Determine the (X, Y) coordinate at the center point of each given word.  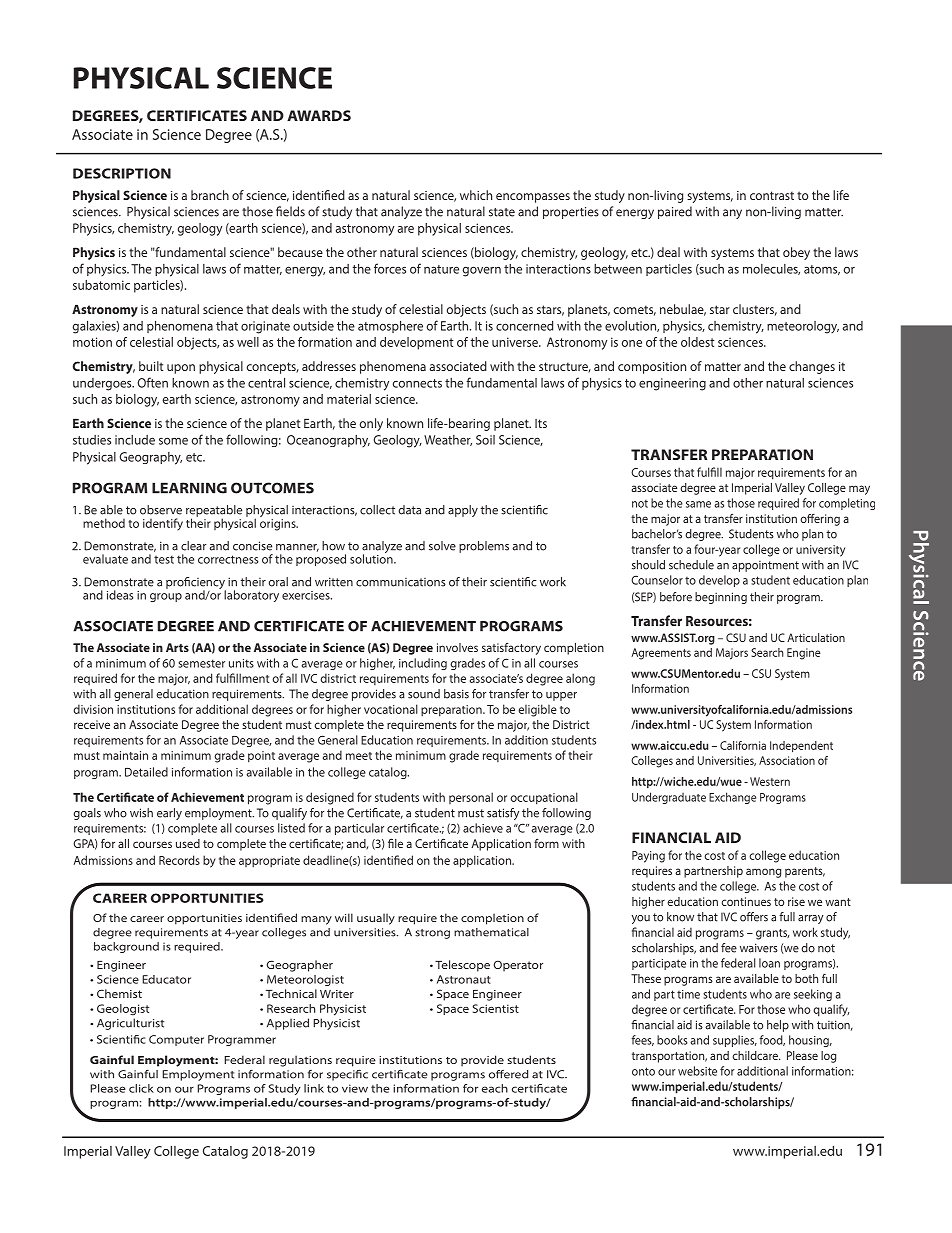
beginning (721, 598)
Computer (176, 1040)
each (495, 1088)
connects (417, 383)
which (476, 195)
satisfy (503, 814)
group (166, 597)
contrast (772, 195)
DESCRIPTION (122, 173)
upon (181, 369)
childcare (756, 1055)
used (188, 843)
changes (812, 367)
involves (457, 647)
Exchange (732, 798)
